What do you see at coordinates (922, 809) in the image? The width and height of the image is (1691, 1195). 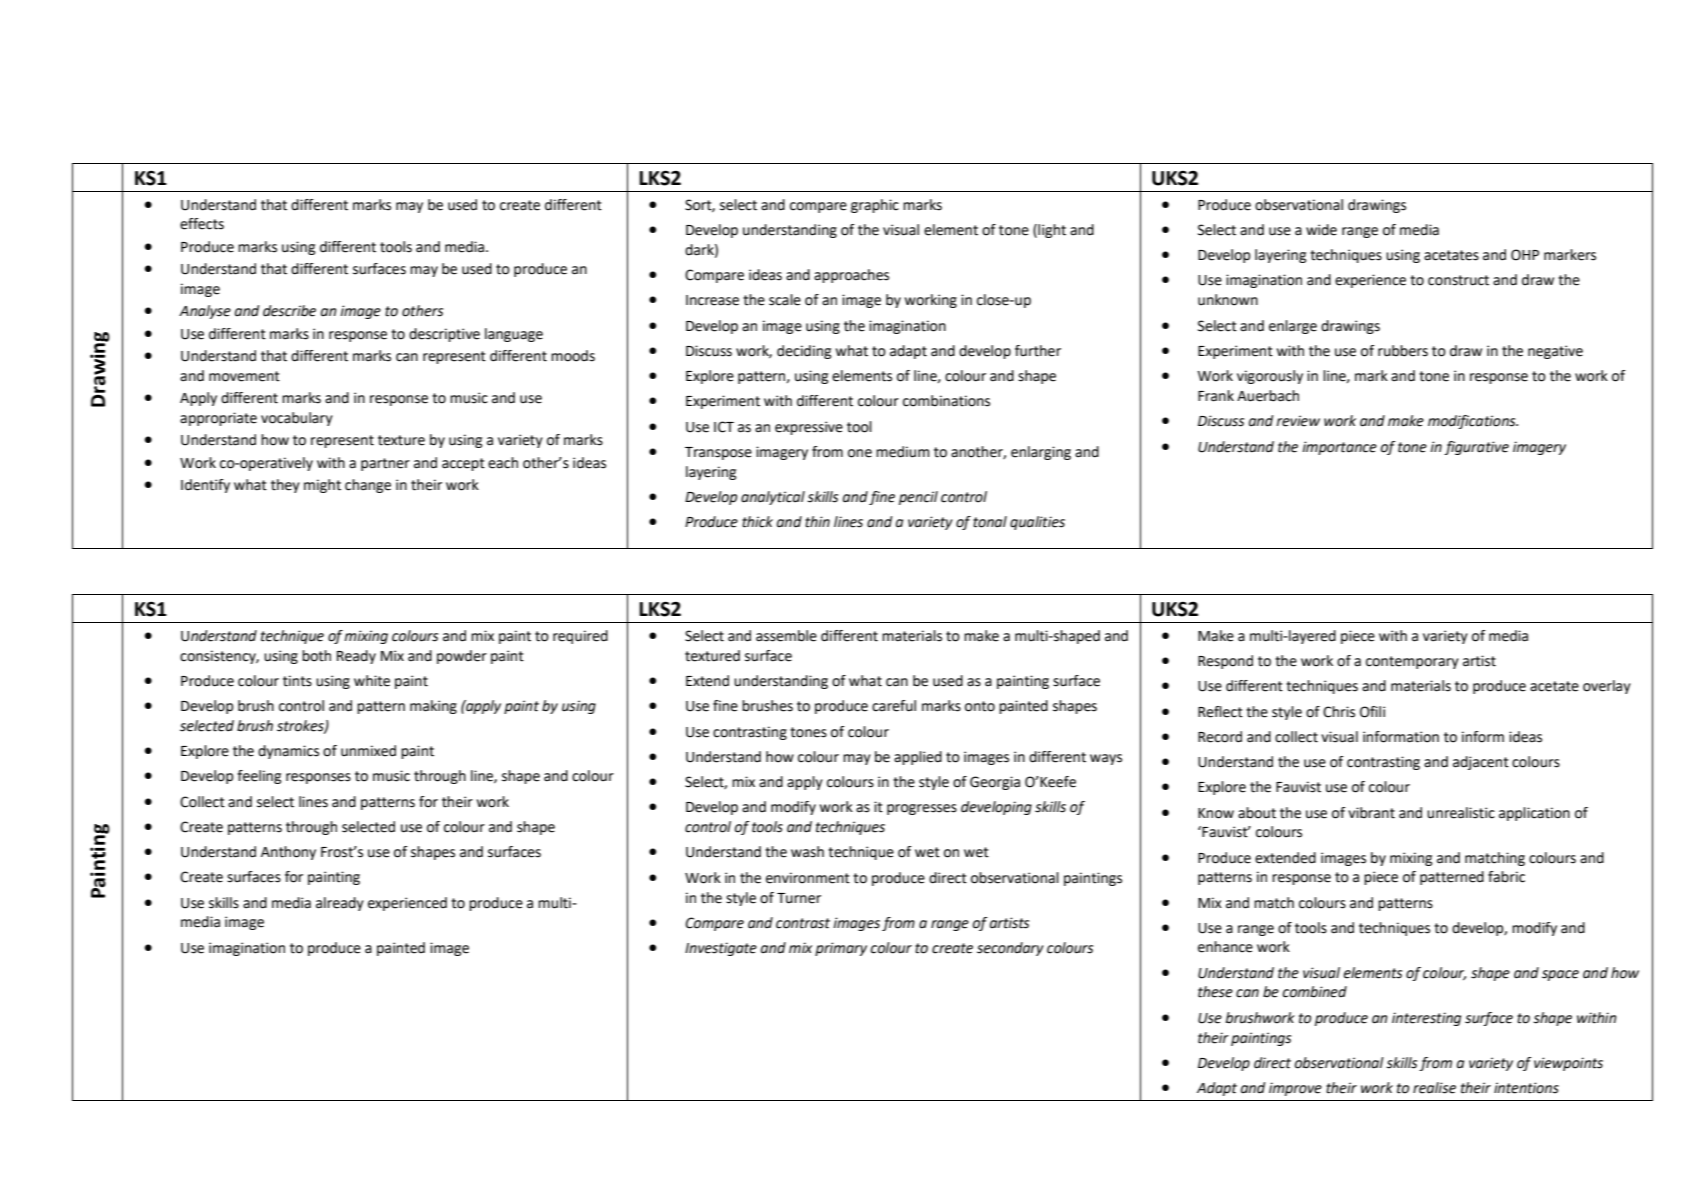 I see `progresses` at bounding box center [922, 809].
